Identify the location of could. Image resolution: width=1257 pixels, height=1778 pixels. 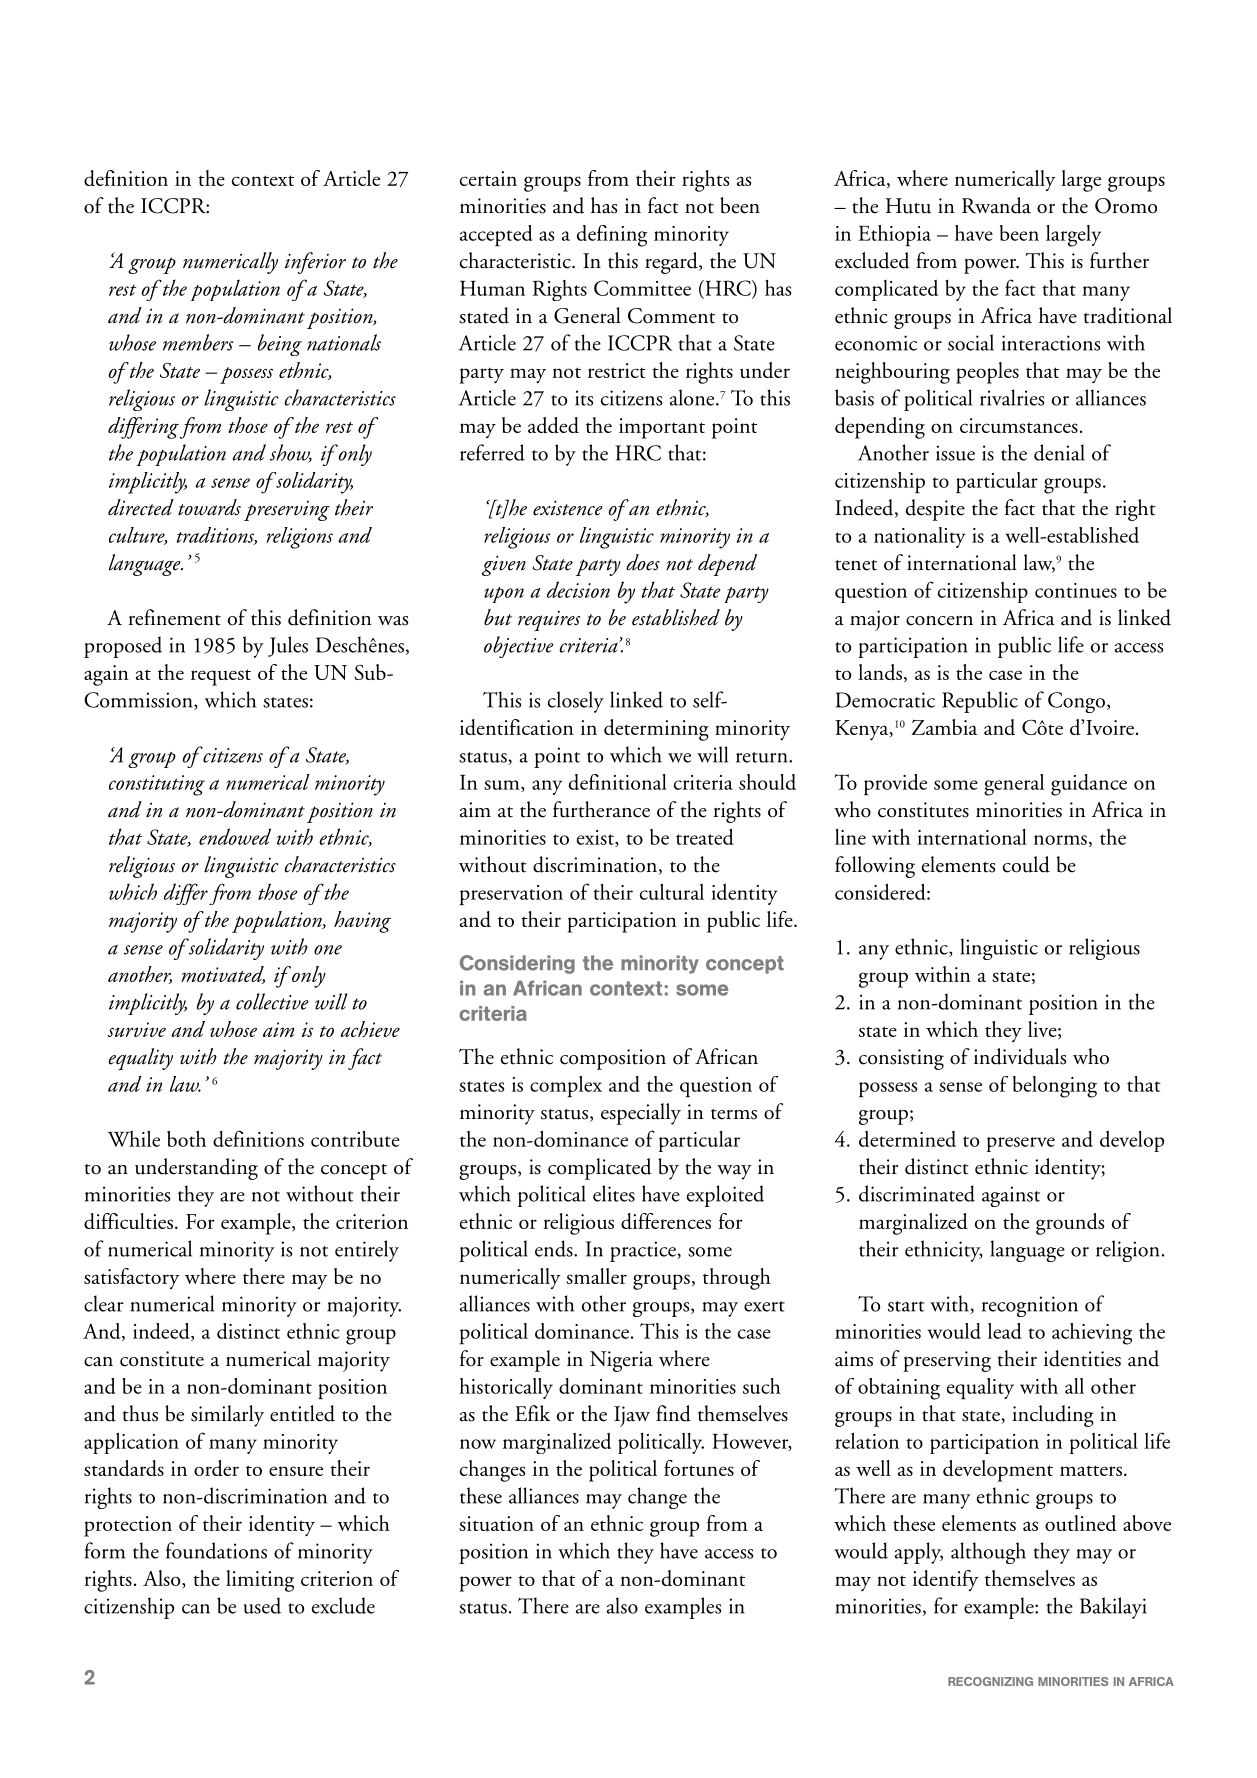
(1026, 864).
